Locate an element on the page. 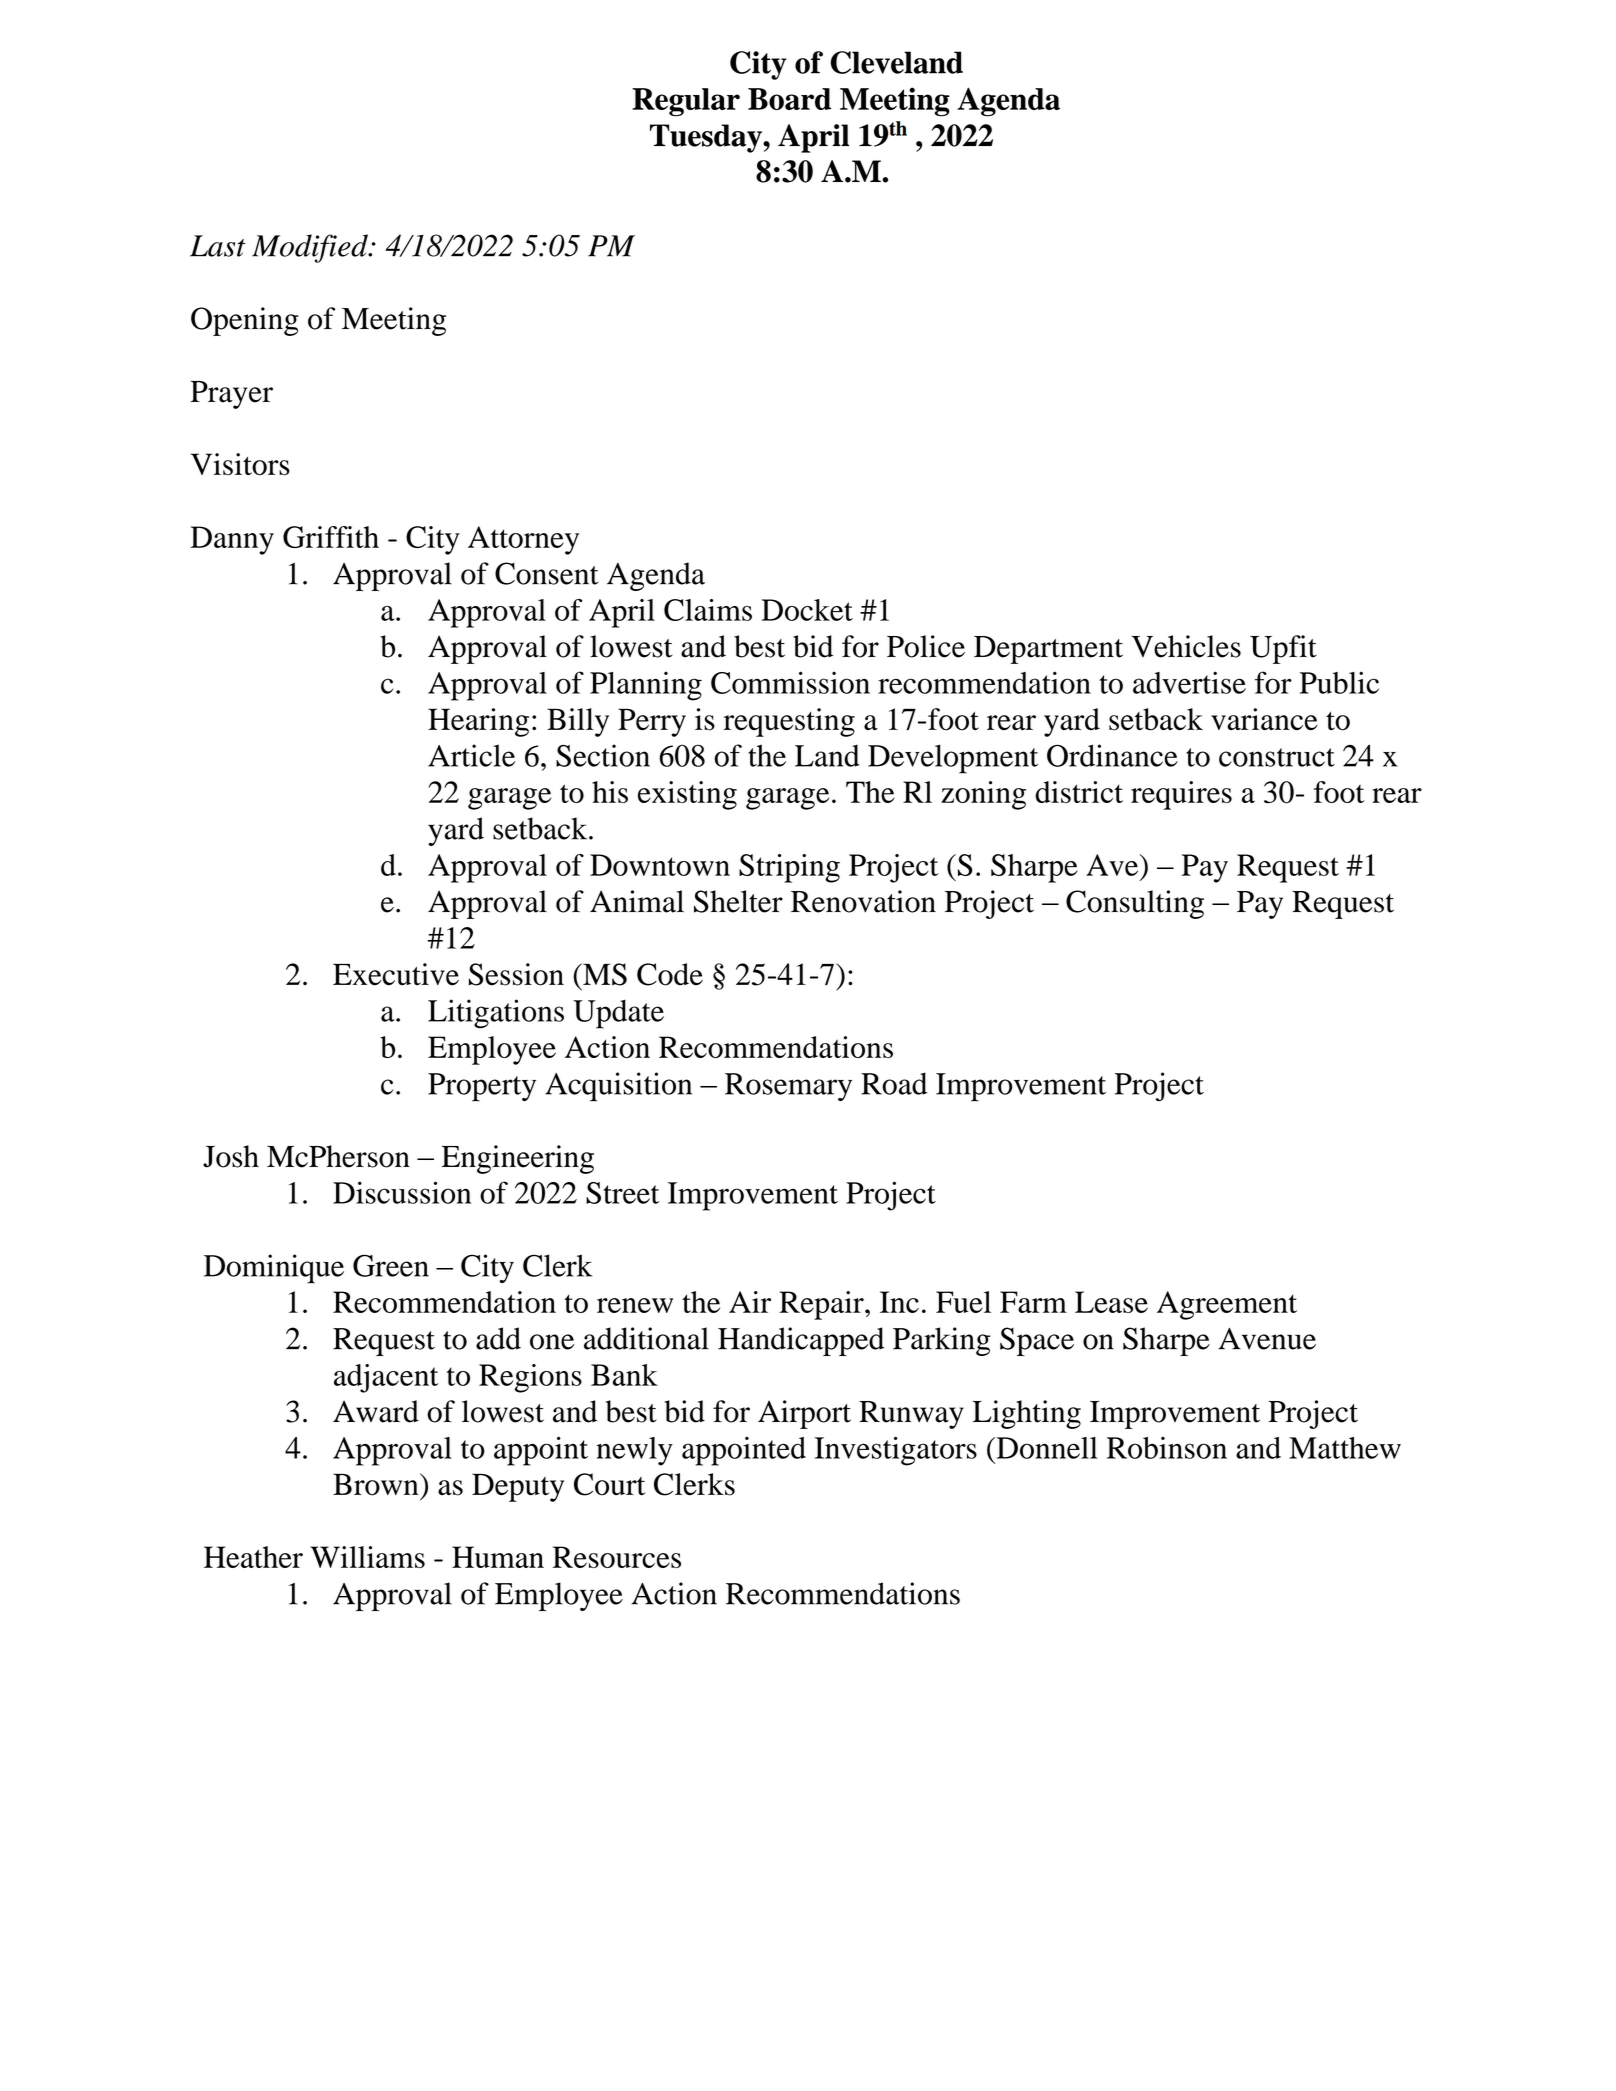 This document has height=2091, width=1616. Agreement is located at coordinates (1227, 1305).
